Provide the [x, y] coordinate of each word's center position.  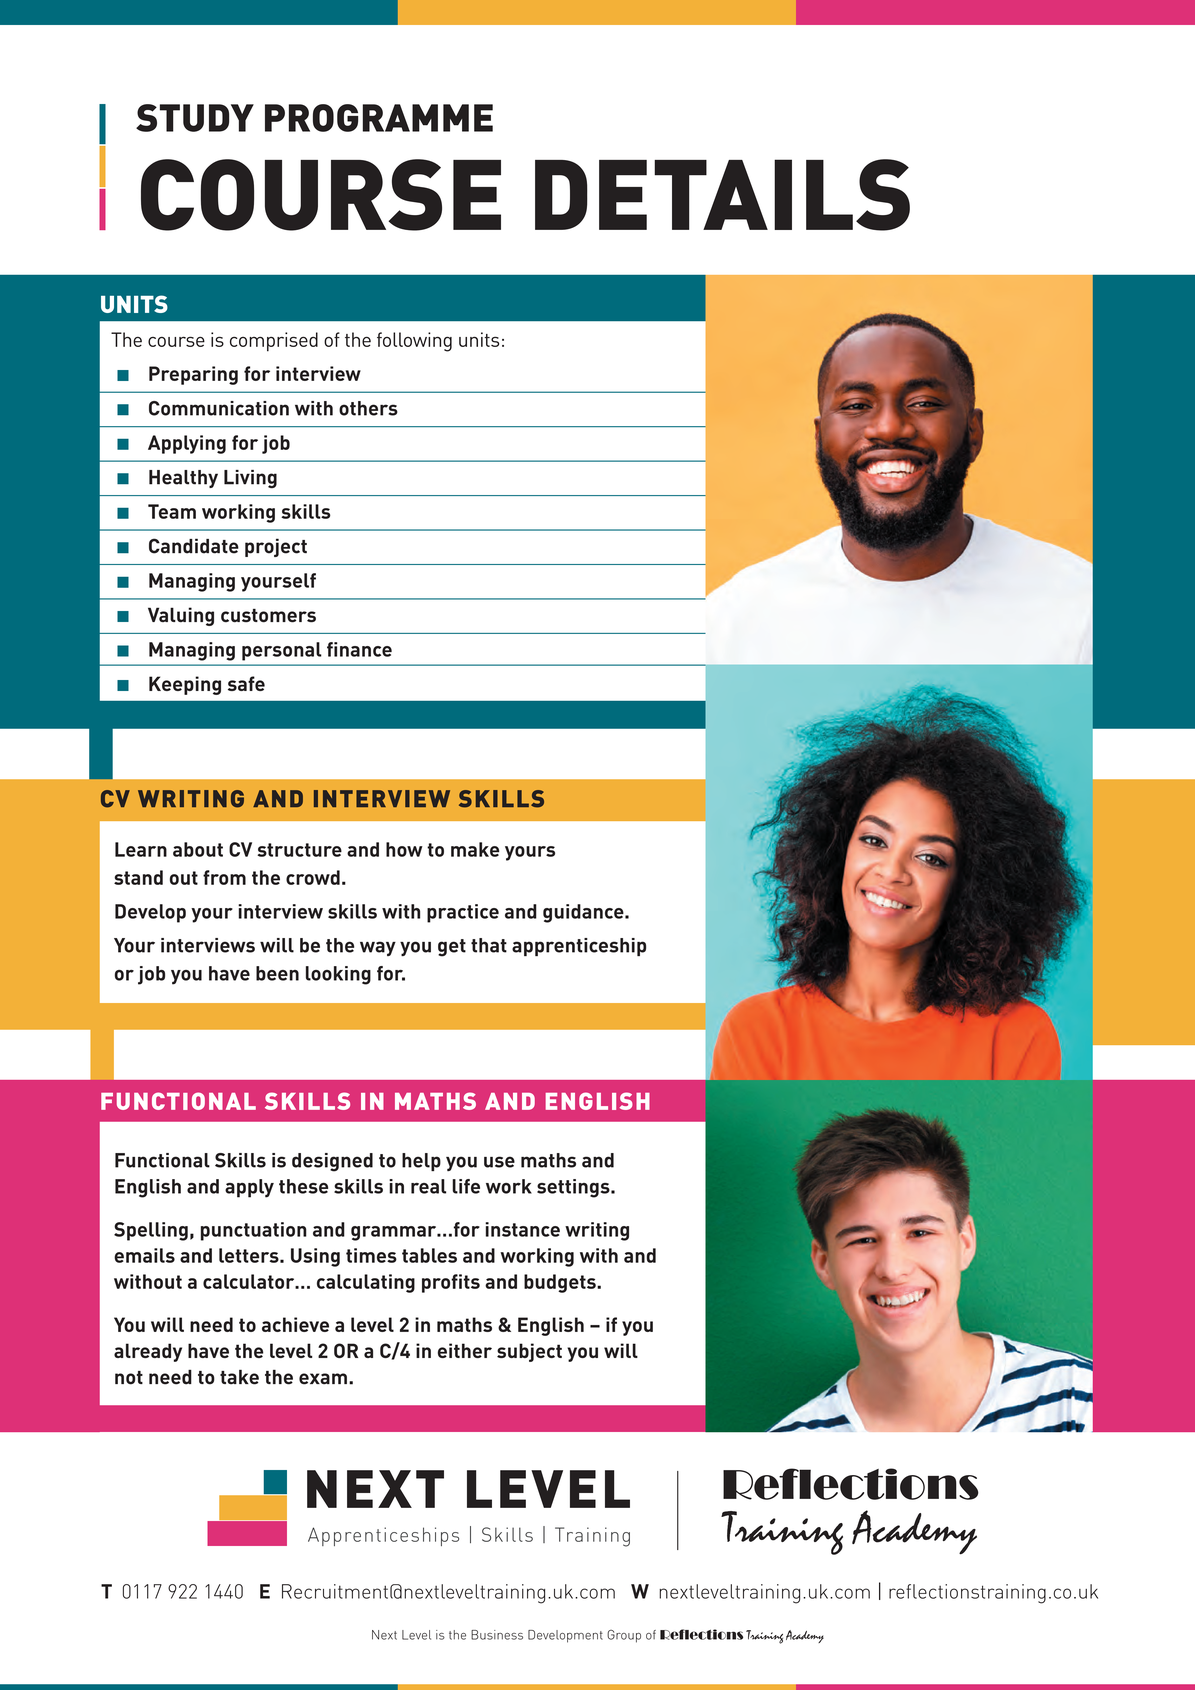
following [414, 342]
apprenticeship [579, 947]
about [198, 849]
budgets [561, 1283]
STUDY [195, 118]
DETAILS [722, 195]
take [239, 1377]
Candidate [194, 546]
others [368, 408]
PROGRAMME [379, 118]
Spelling [151, 1231]
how [404, 849]
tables [429, 1255]
